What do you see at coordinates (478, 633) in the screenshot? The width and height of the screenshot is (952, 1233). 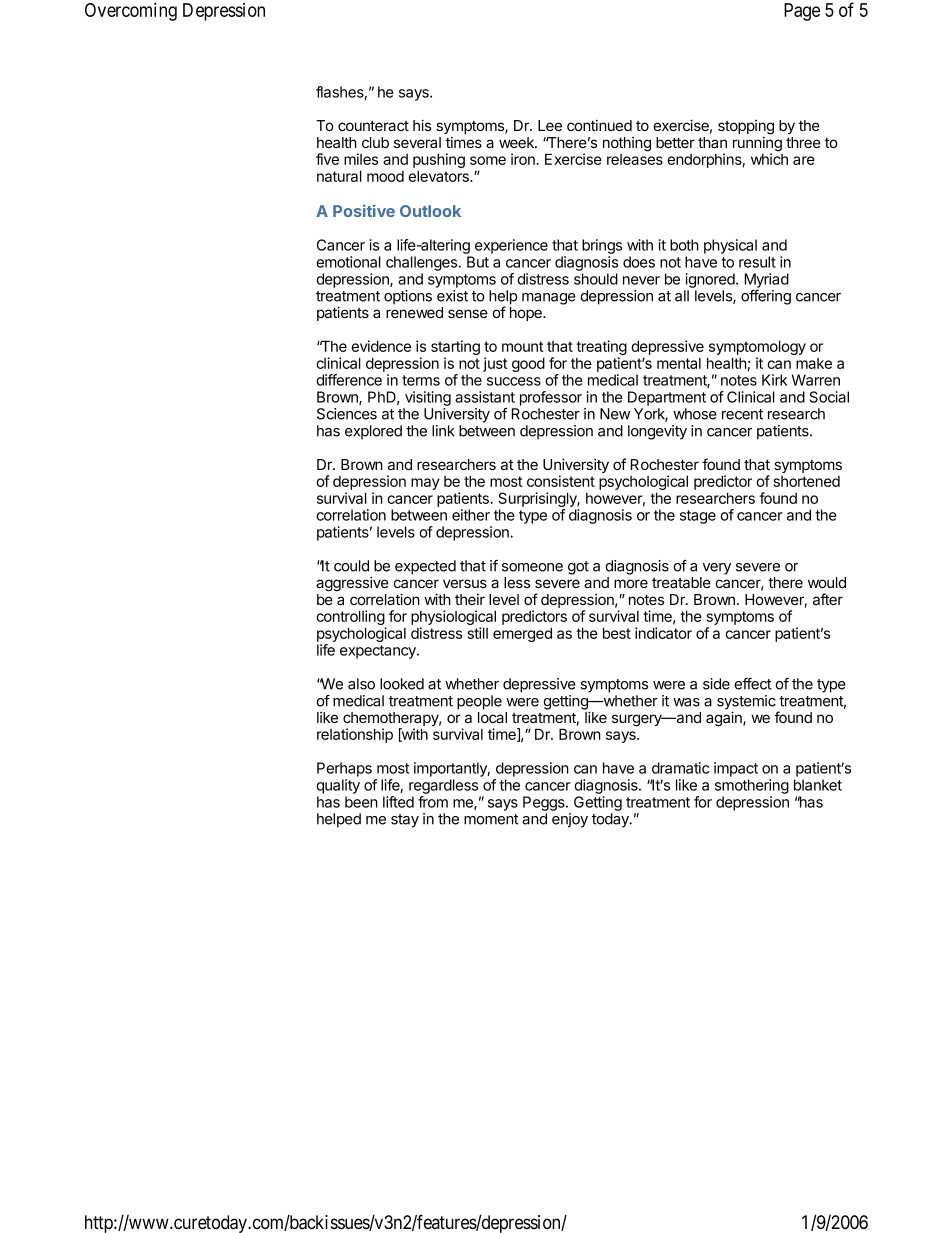 I see `still` at bounding box center [478, 633].
